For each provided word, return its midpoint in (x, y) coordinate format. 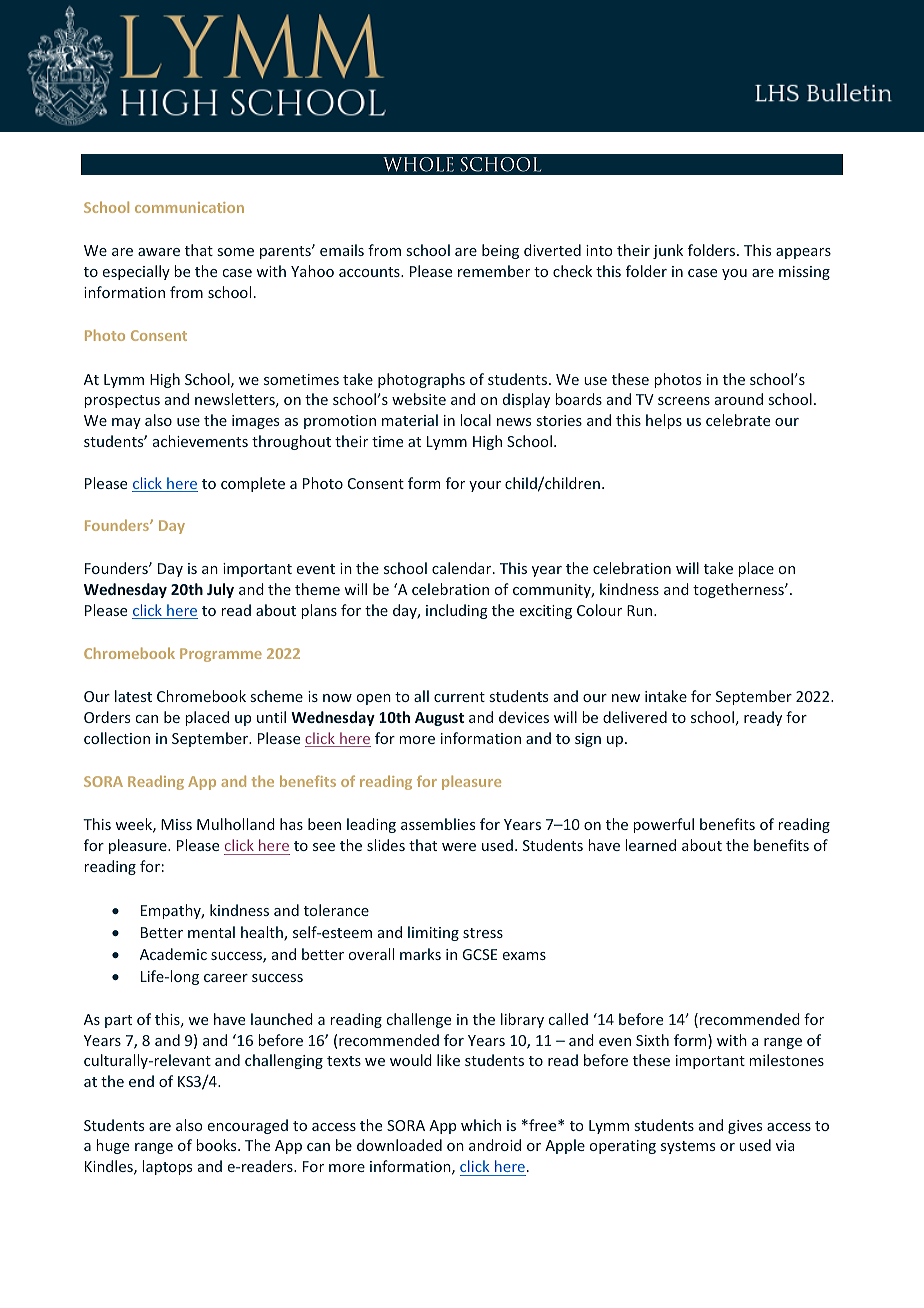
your (485, 486)
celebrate (738, 420)
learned (650, 845)
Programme (221, 655)
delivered (635, 717)
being (500, 251)
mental (211, 932)
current (459, 697)
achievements (200, 441)
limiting (433, 933)
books (217, 1145)
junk (668, 251)
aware (159, 252)
